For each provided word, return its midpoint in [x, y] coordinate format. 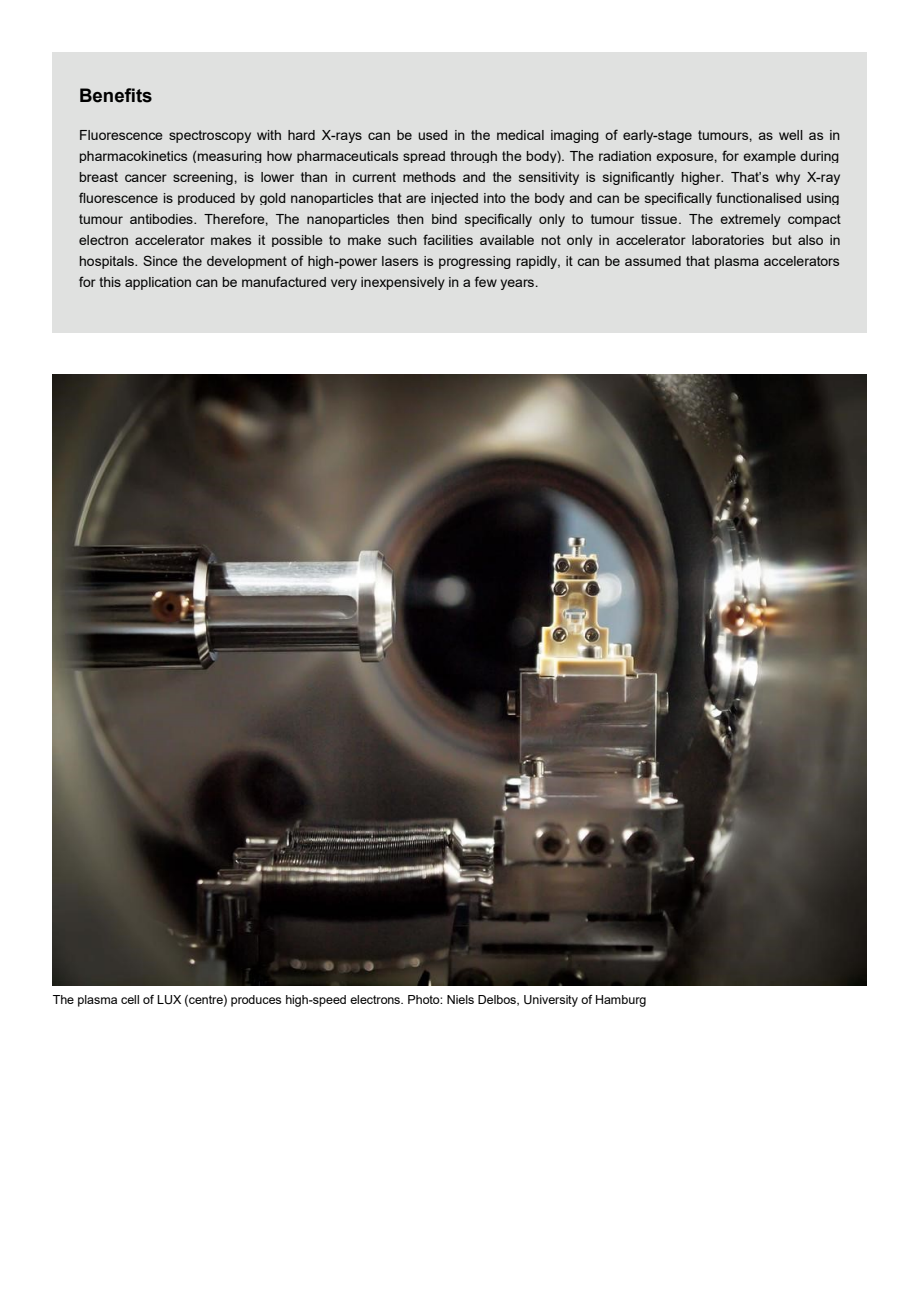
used [433, 135]
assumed [653, 261]
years [518, 284]
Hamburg [621, 1001]
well [791, 135]
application [158, 283]
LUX [169, 1000]
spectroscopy [210, 136]
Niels [460, 999]
